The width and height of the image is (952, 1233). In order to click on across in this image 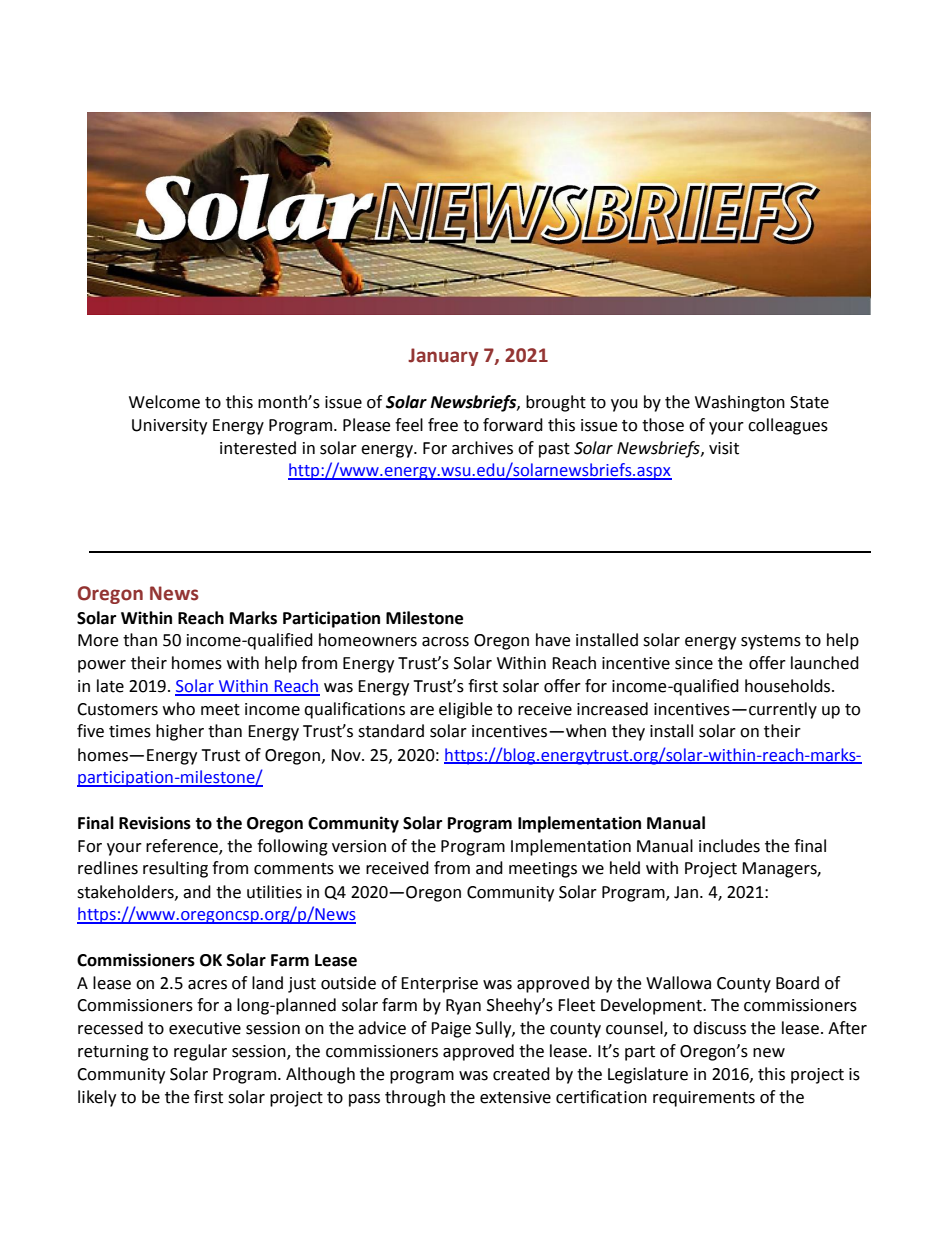, I will do `click(445, 642)`.
